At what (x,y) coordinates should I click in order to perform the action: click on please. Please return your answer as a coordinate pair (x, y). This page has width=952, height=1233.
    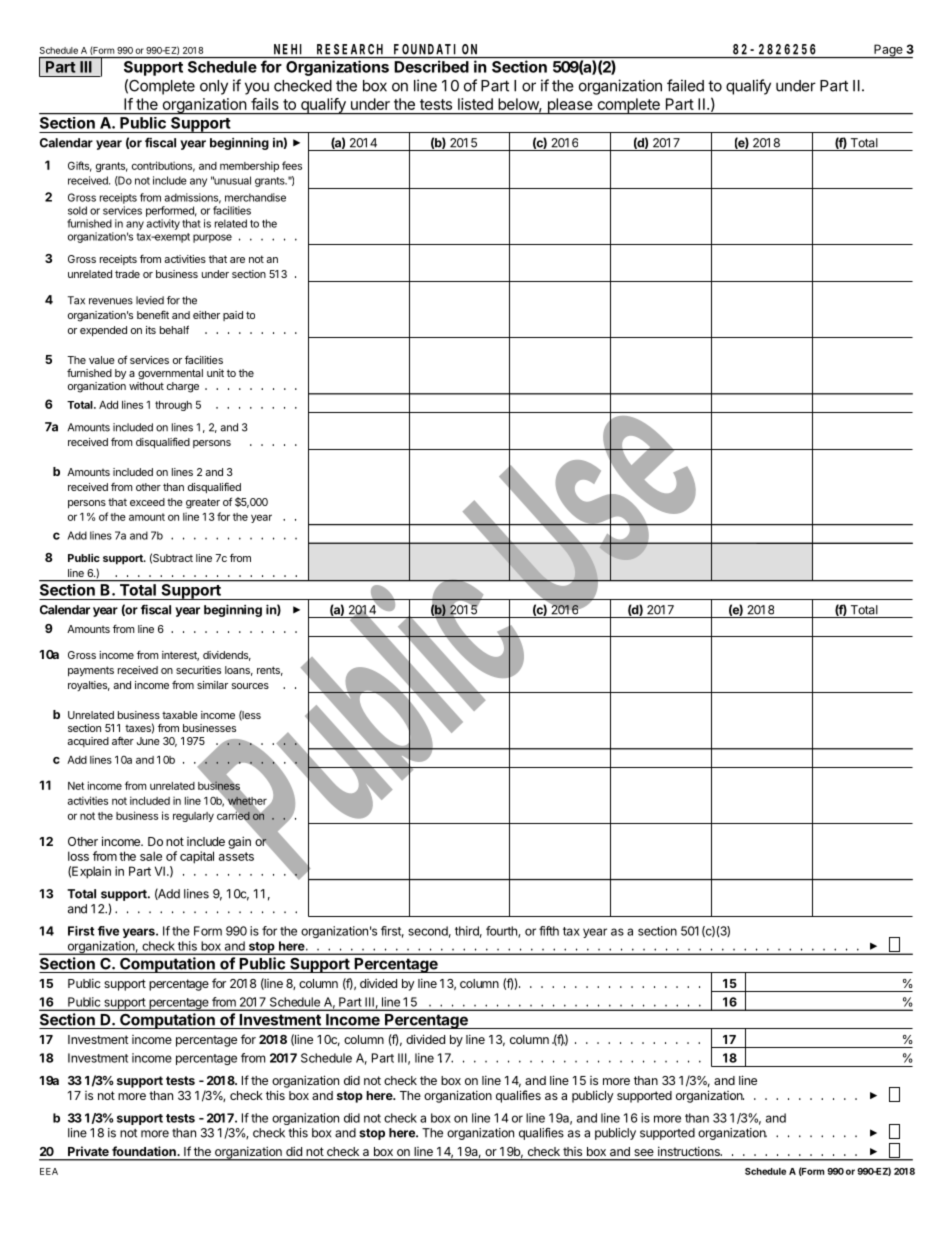
    Looking at the image, I should click on (570, 106).
